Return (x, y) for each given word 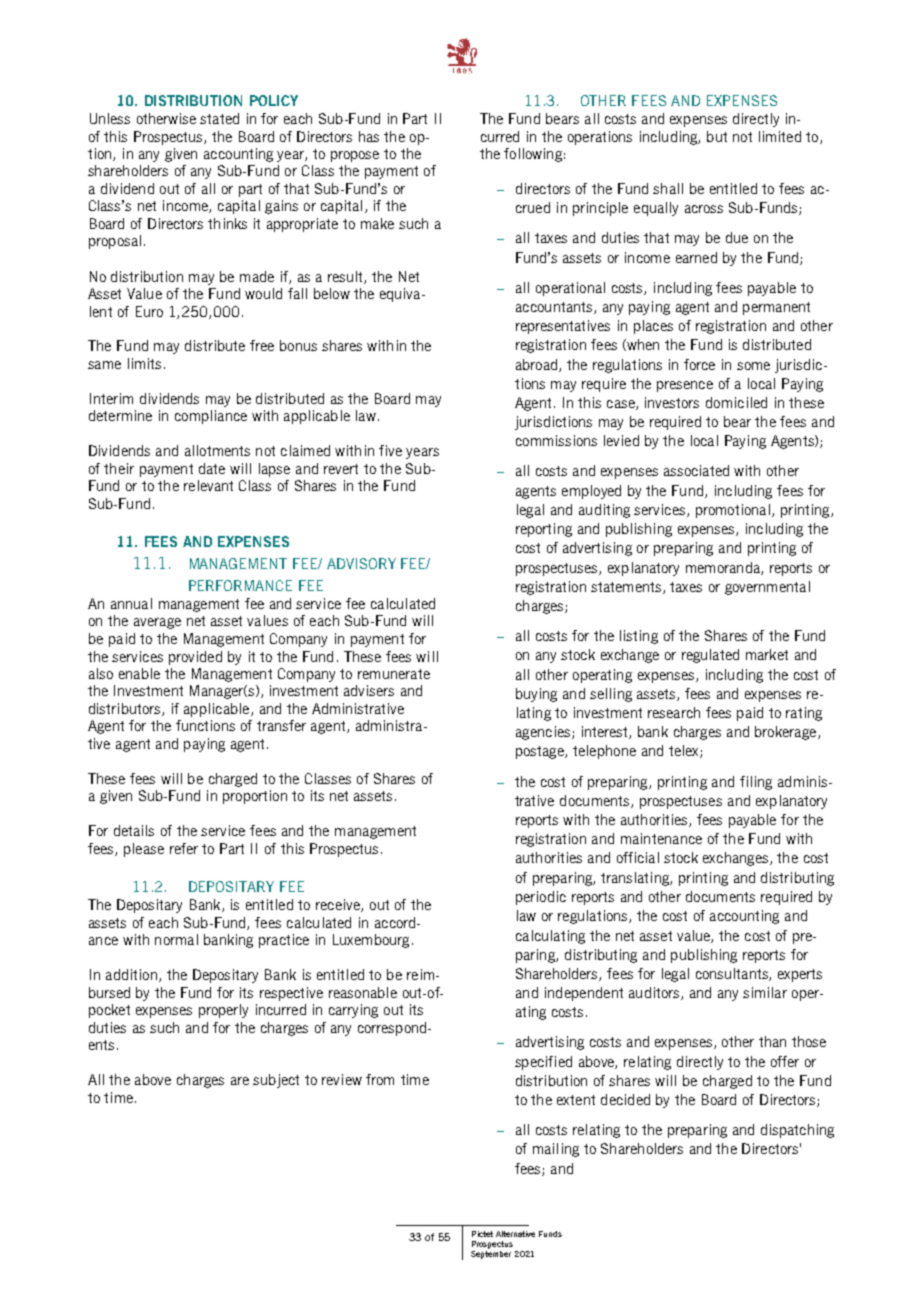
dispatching (797, 1131)
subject (276, 1081)
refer (184, 848)
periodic (541, 898)
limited (780, 136)
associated (696, 470)
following (533, 155)
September (491, 1255)
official (638, 857)
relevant (208, 485)
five (390, 450)
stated (219, 118)
